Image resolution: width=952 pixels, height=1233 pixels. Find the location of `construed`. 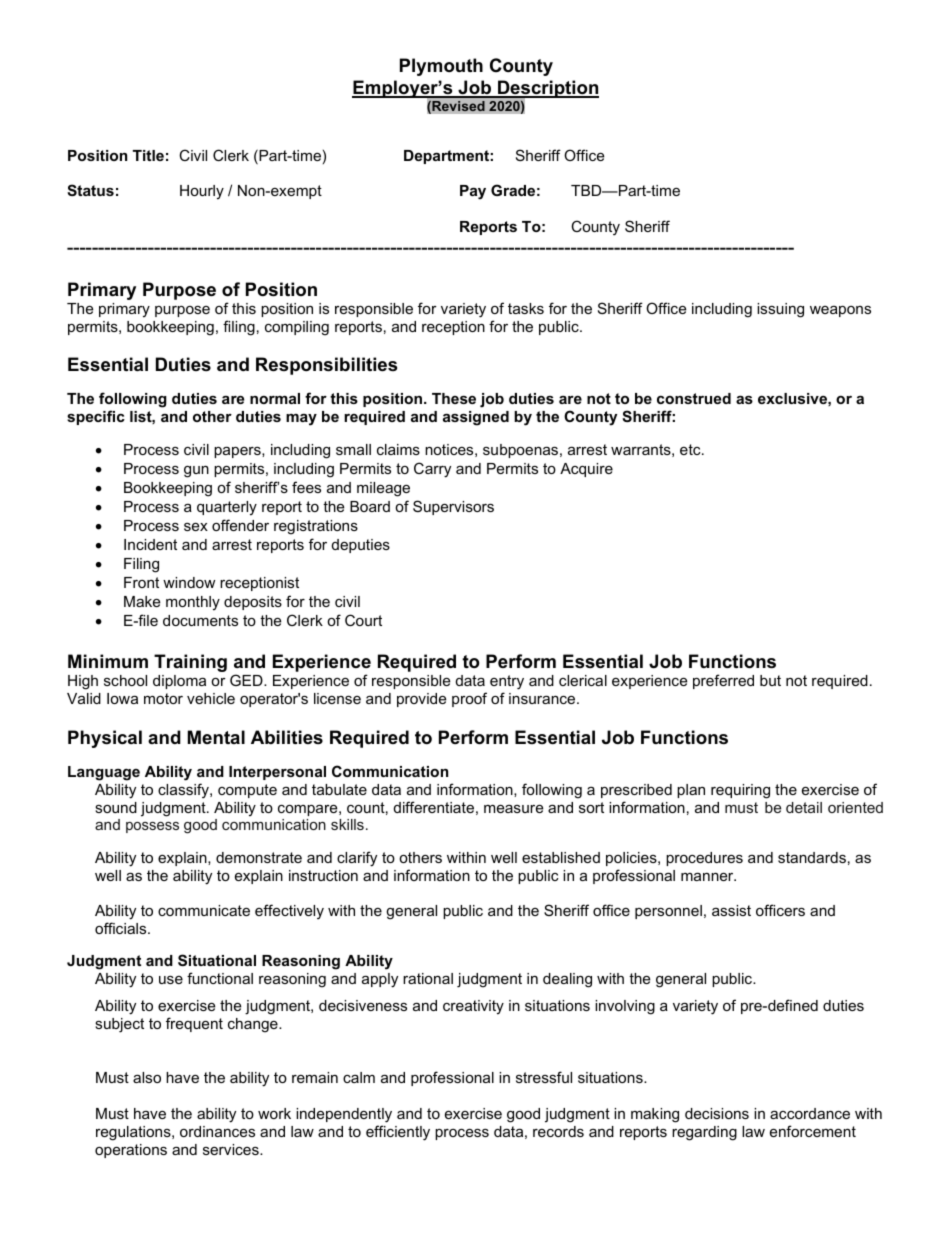

construed is located at coordinates (694, 398).
